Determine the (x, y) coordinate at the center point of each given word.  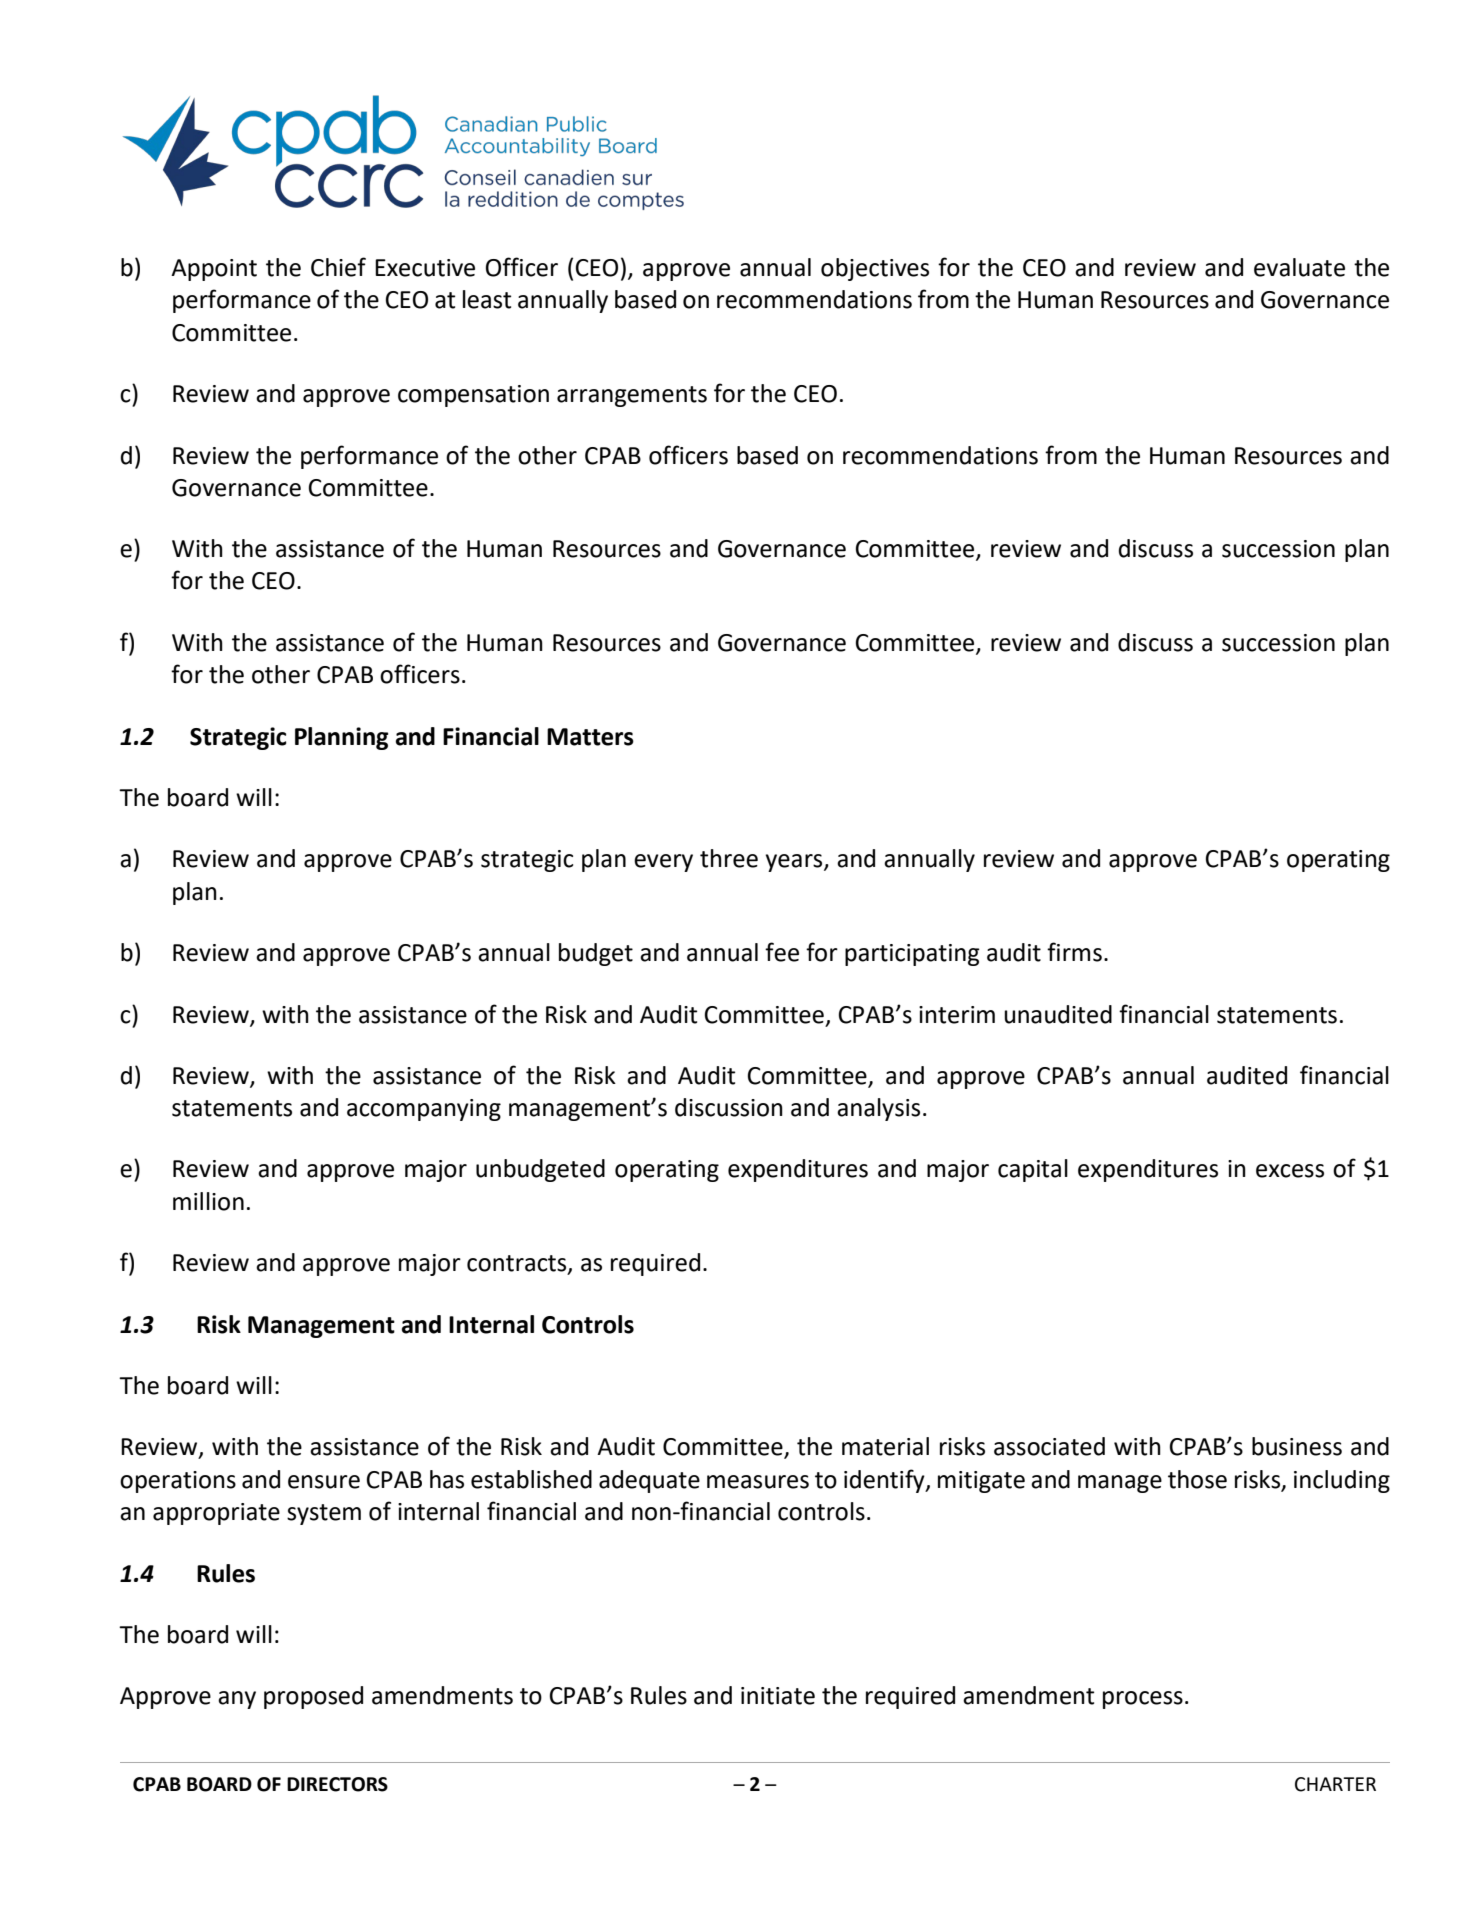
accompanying (424, 1110)
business (1297, 1446)
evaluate (1299, 267)
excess (1290, 1171)
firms (1074, 952)
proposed (313, 1697)
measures (758, 1482)
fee (782, 952)
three (729, 858)
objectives (875, 269)
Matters (590, 737)
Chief (338, 267)
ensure (324, 1482)
